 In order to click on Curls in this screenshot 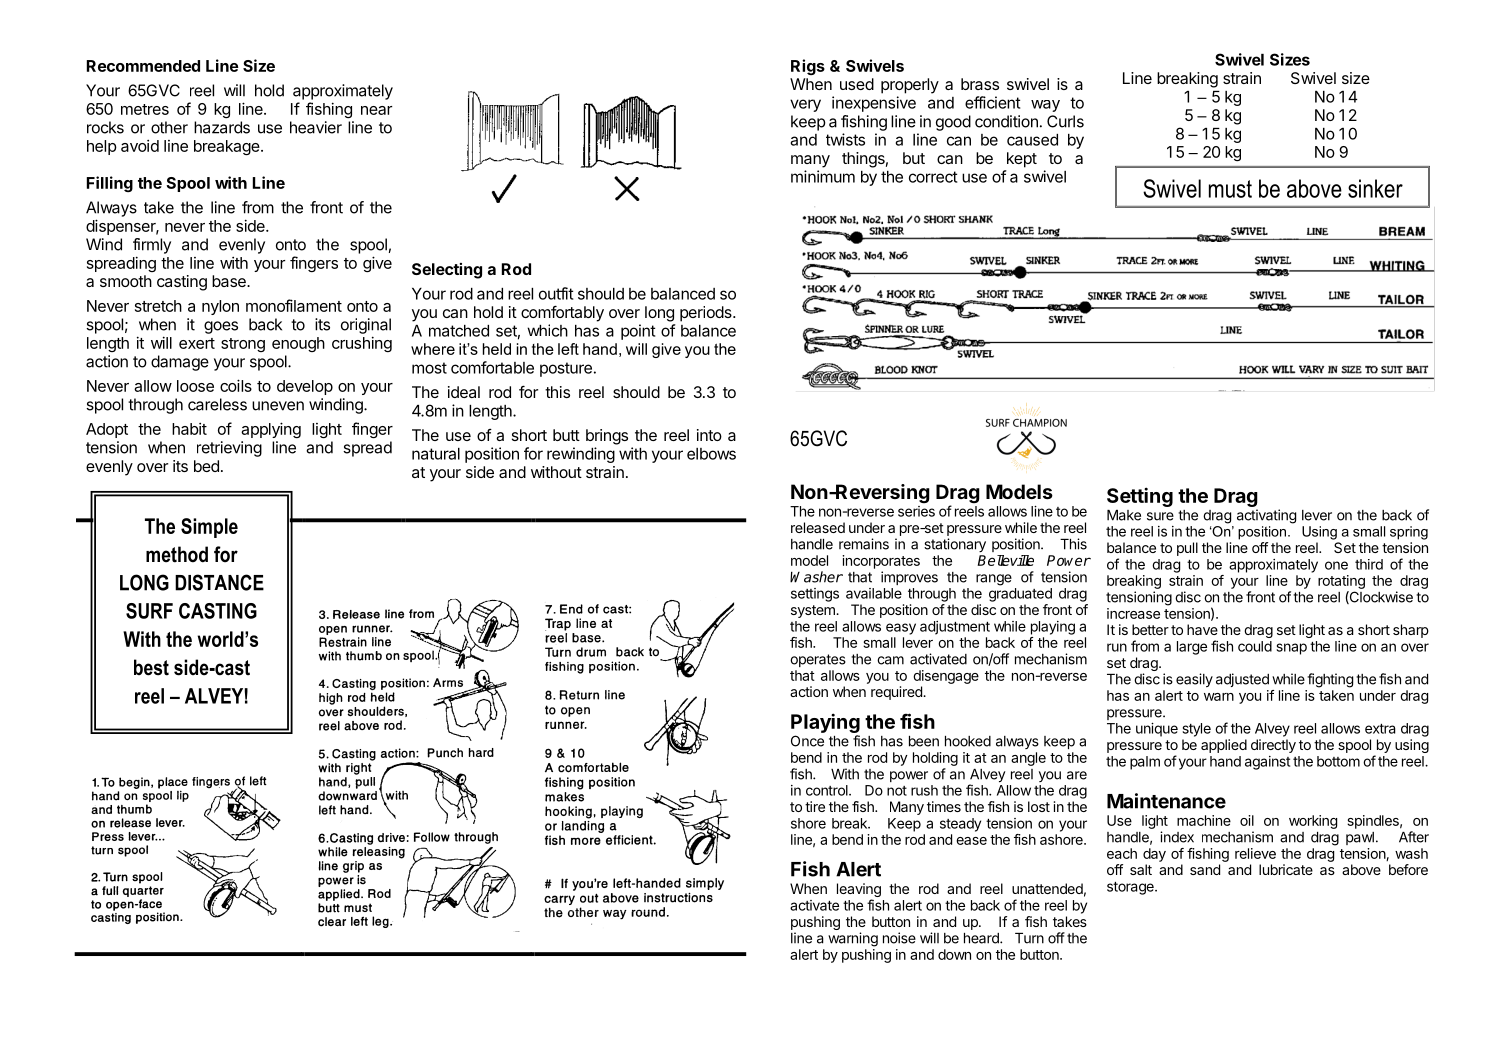, I will do `click(1065, 121)`.
